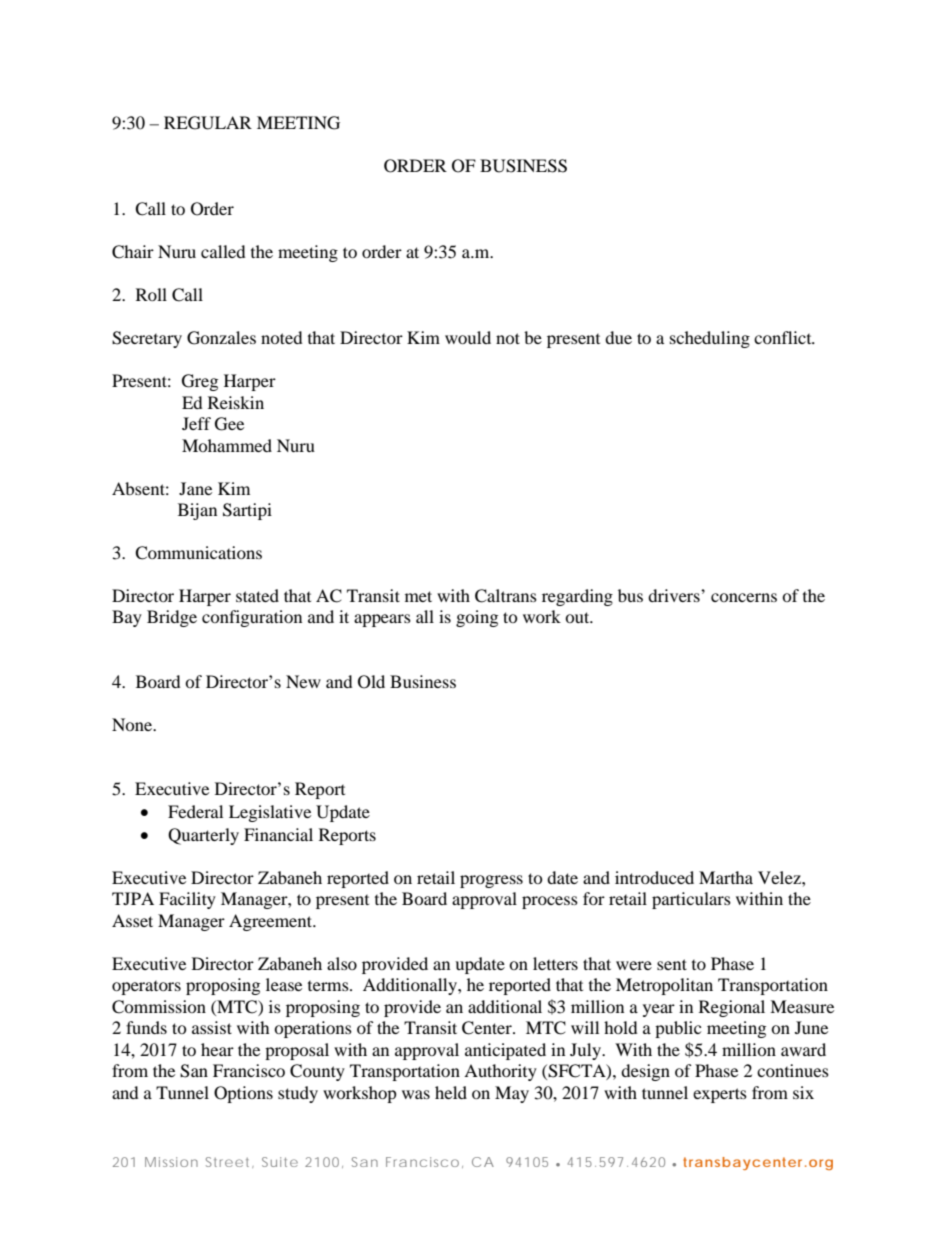  I want to click on scheduling, so click(710, 339).
